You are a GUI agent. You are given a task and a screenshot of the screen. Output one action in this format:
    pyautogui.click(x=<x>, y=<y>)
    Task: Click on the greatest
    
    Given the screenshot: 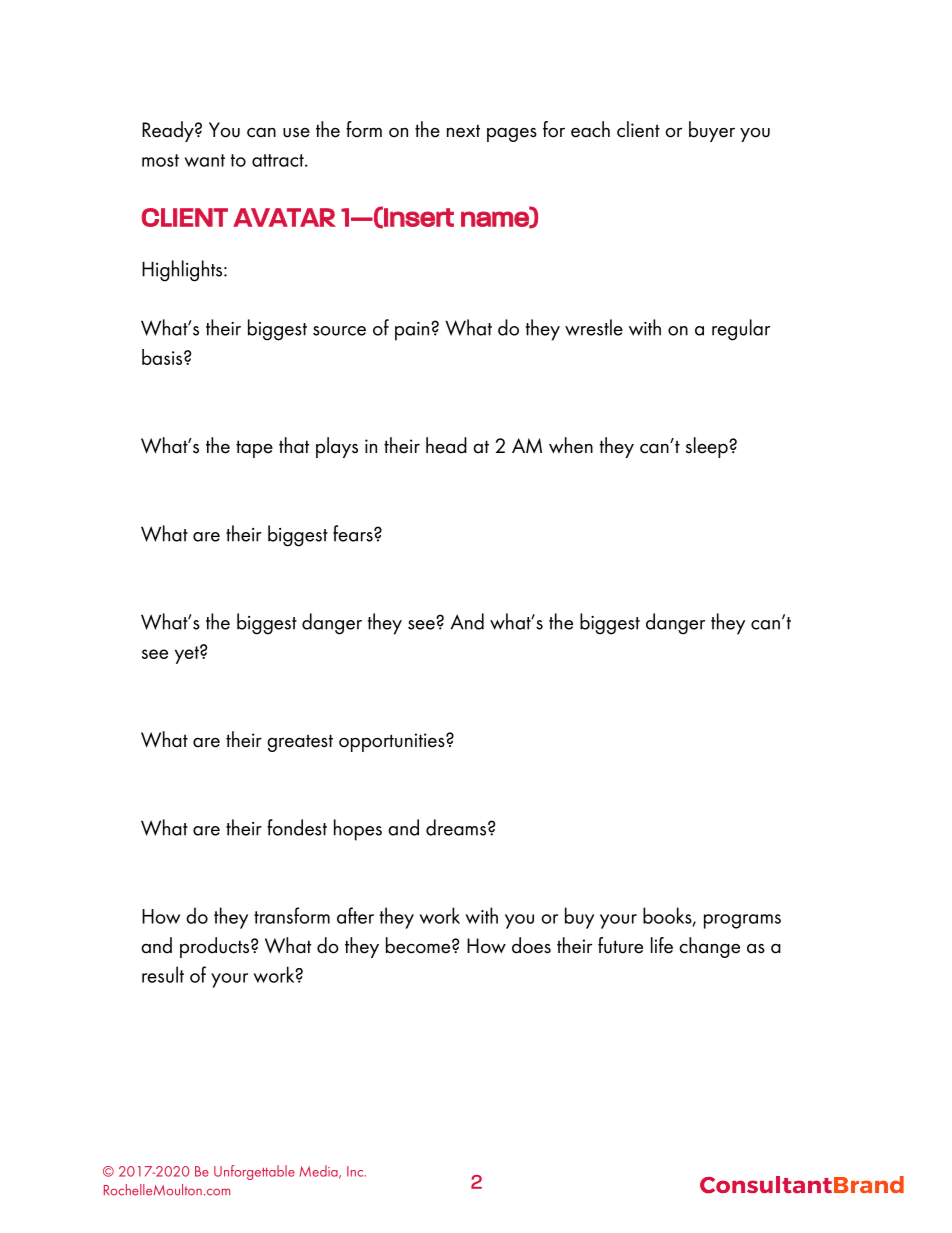 What is the action you would take?
    pyautogui.click(x=300, y=743)
